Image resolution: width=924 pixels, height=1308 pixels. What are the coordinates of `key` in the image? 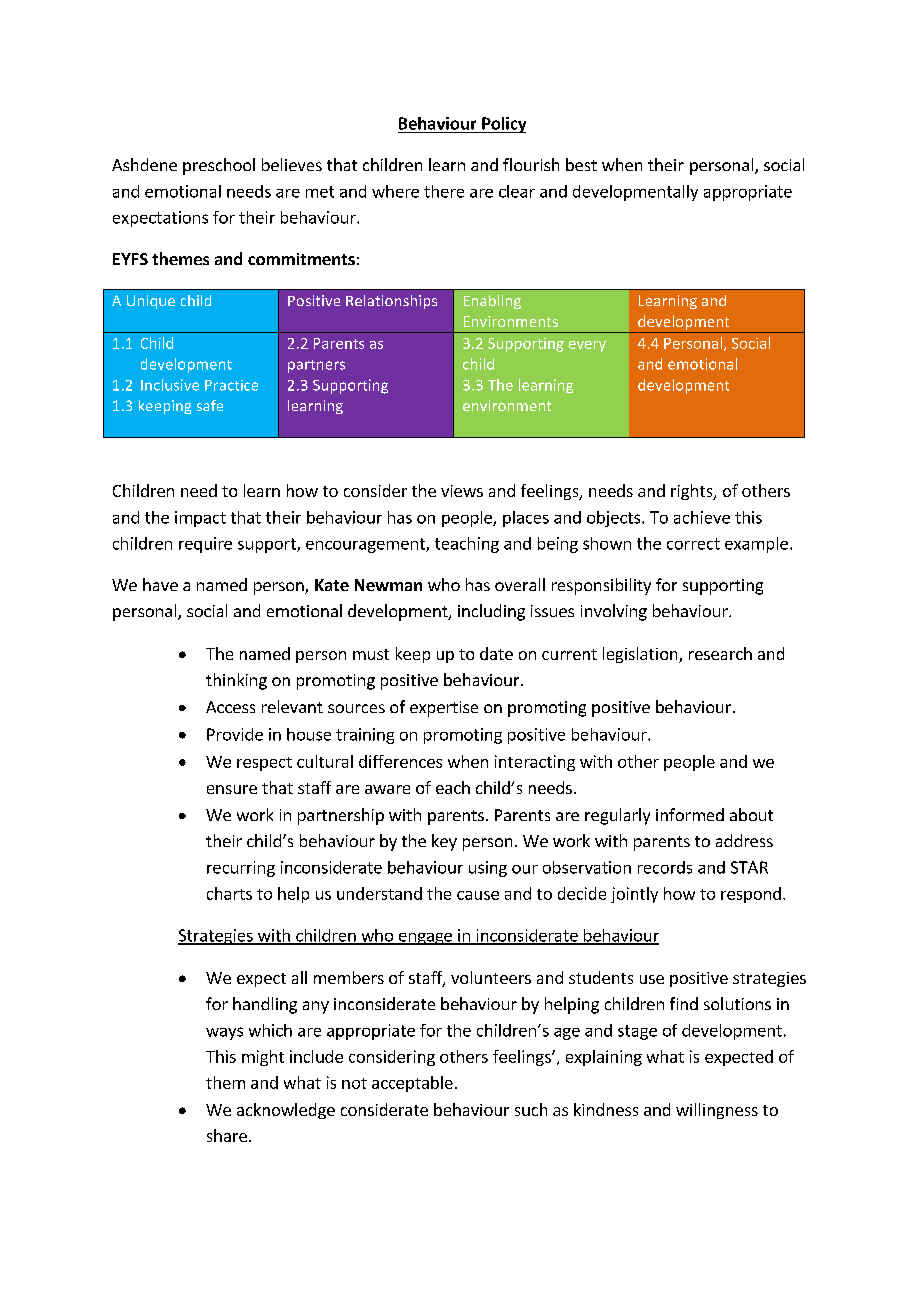 It's located at (444, 842).
